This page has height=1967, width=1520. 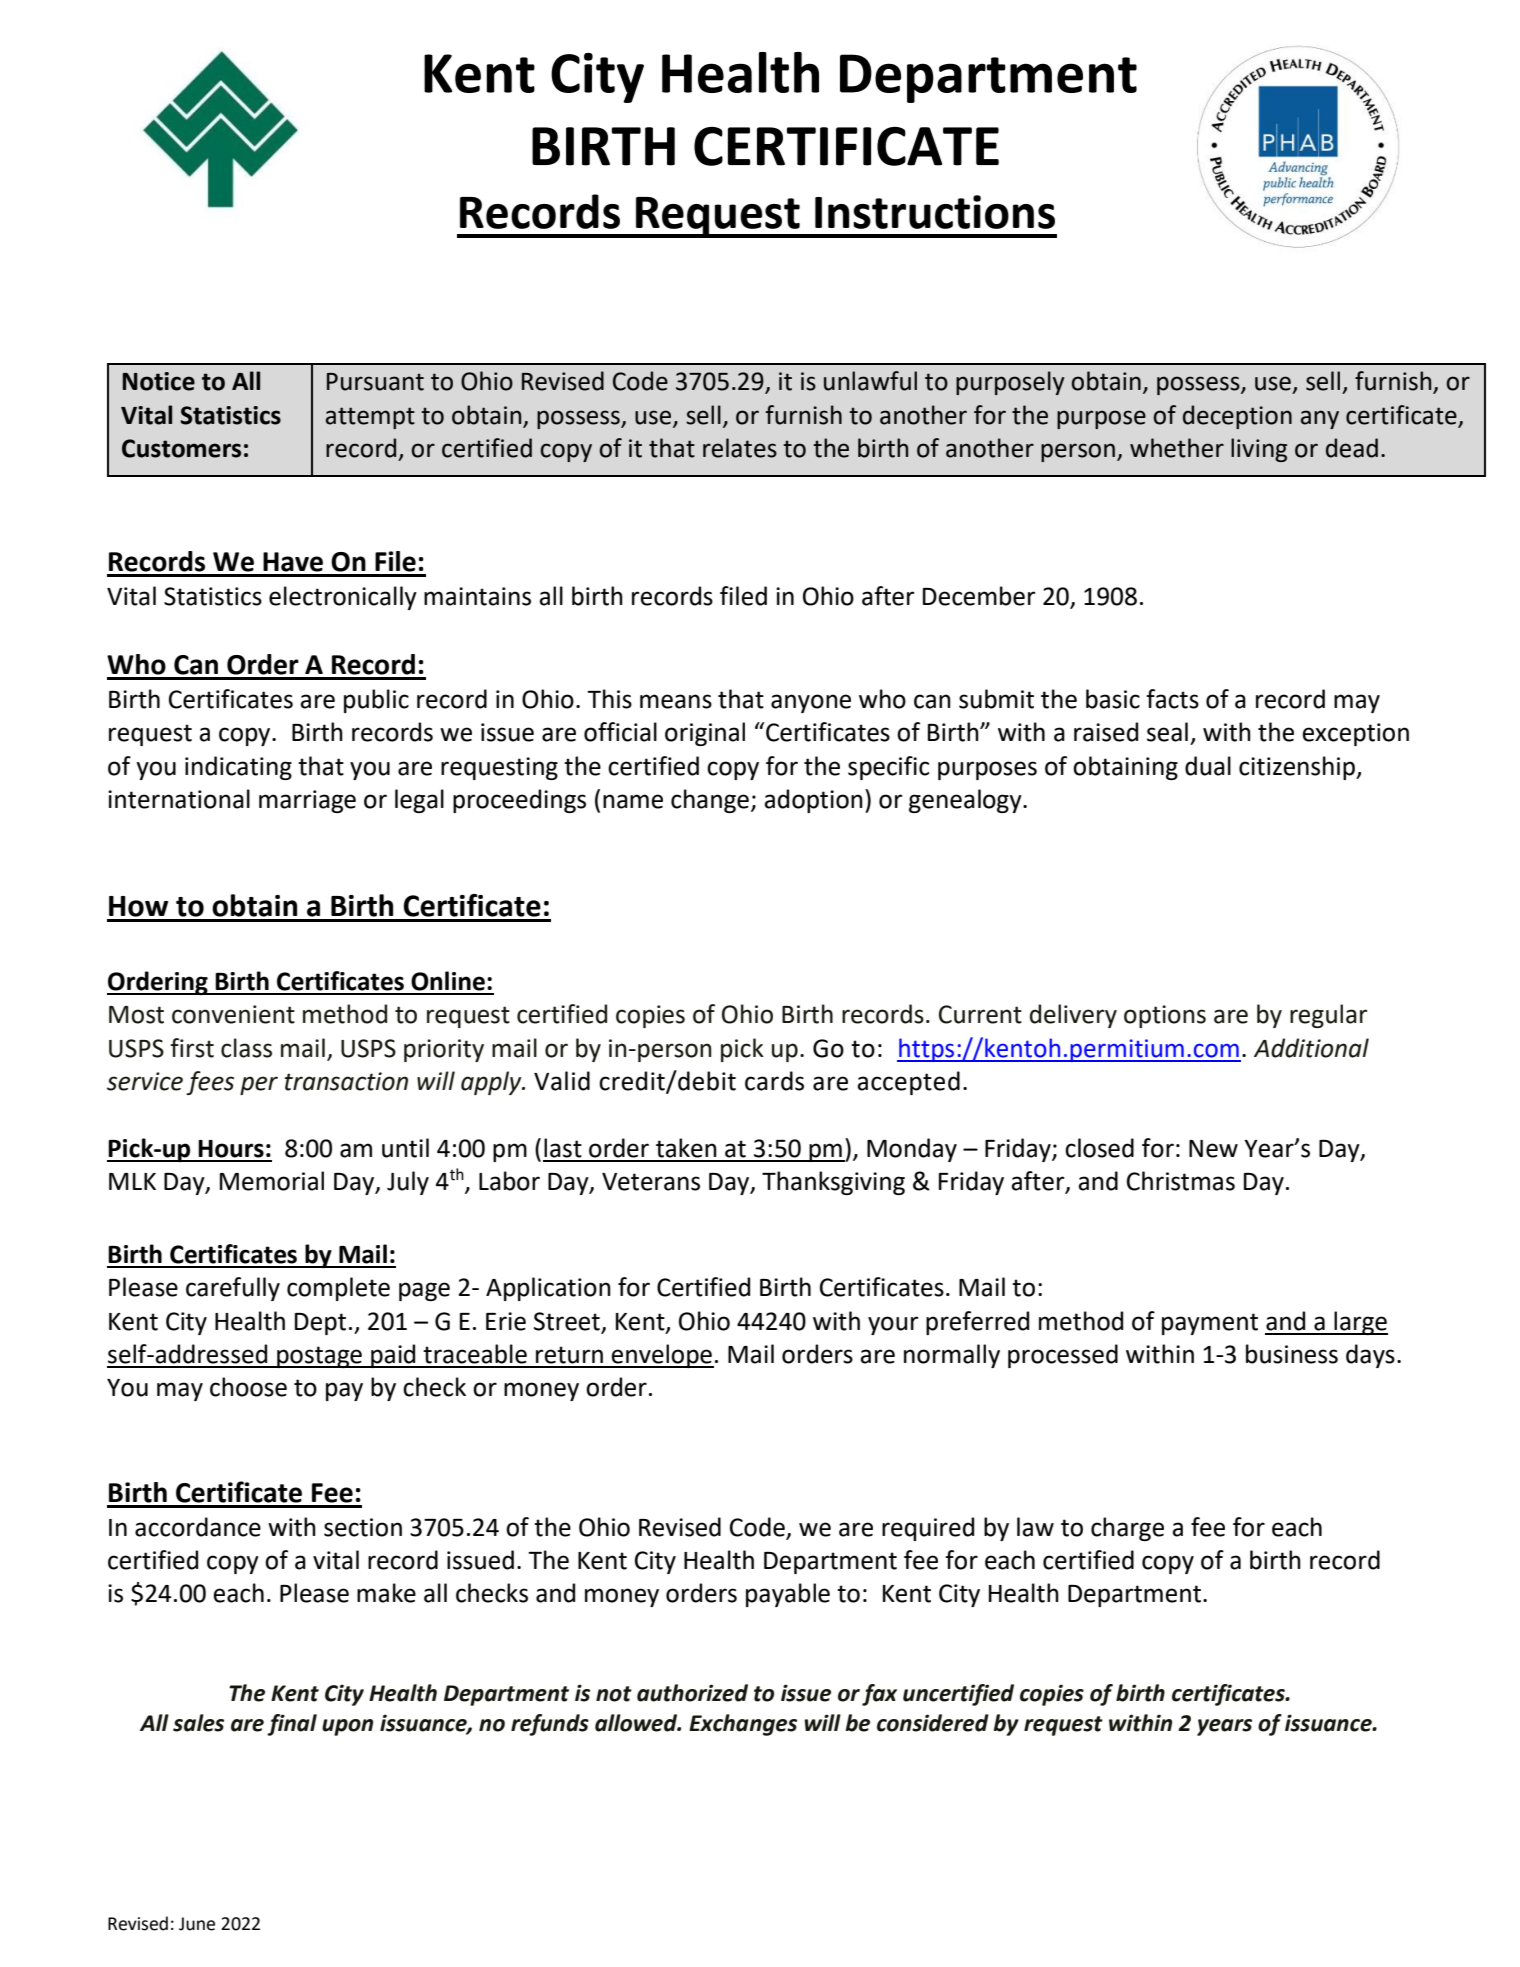 What do you see at coordinates (774, 1081) in the page?
I see `cards` at bounding box center [774, 1081].
